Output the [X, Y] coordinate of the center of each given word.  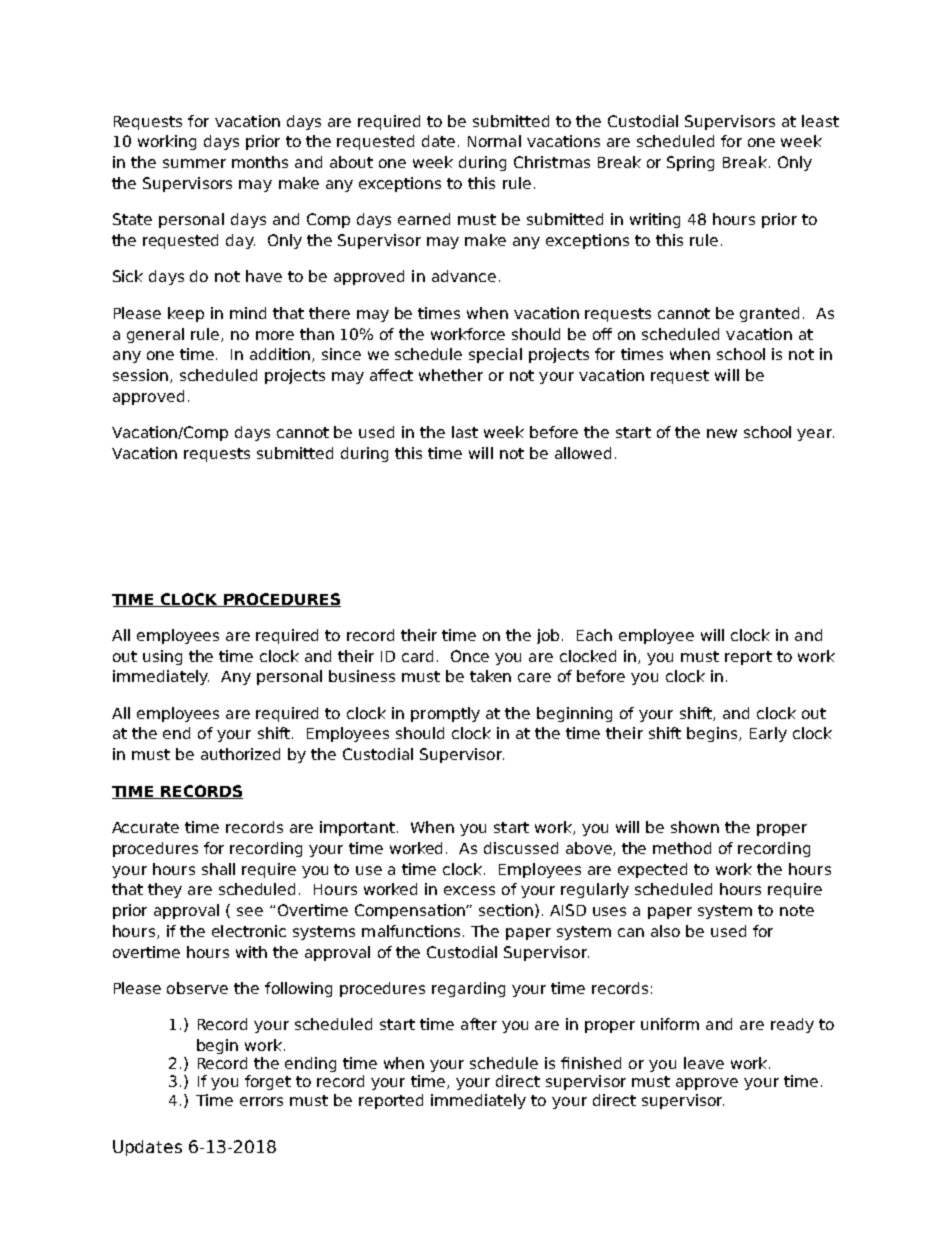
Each [594, 635]
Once [470, 656]
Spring [690, 163]
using [162, 657]
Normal [494, 141]
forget [268, 1082]
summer [194, 163]
